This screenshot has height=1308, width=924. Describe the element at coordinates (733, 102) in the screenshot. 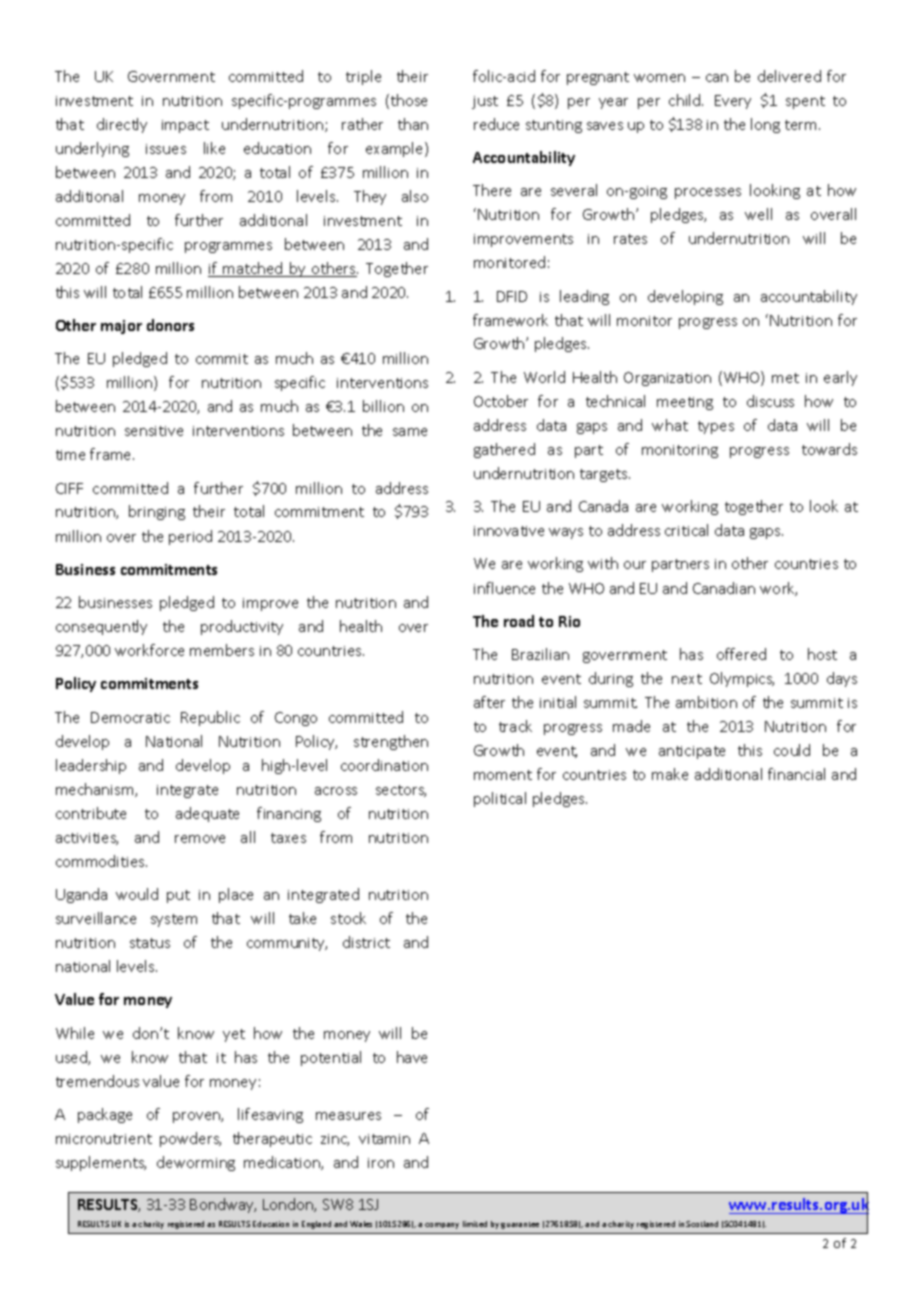

I see `Every` at that location.
